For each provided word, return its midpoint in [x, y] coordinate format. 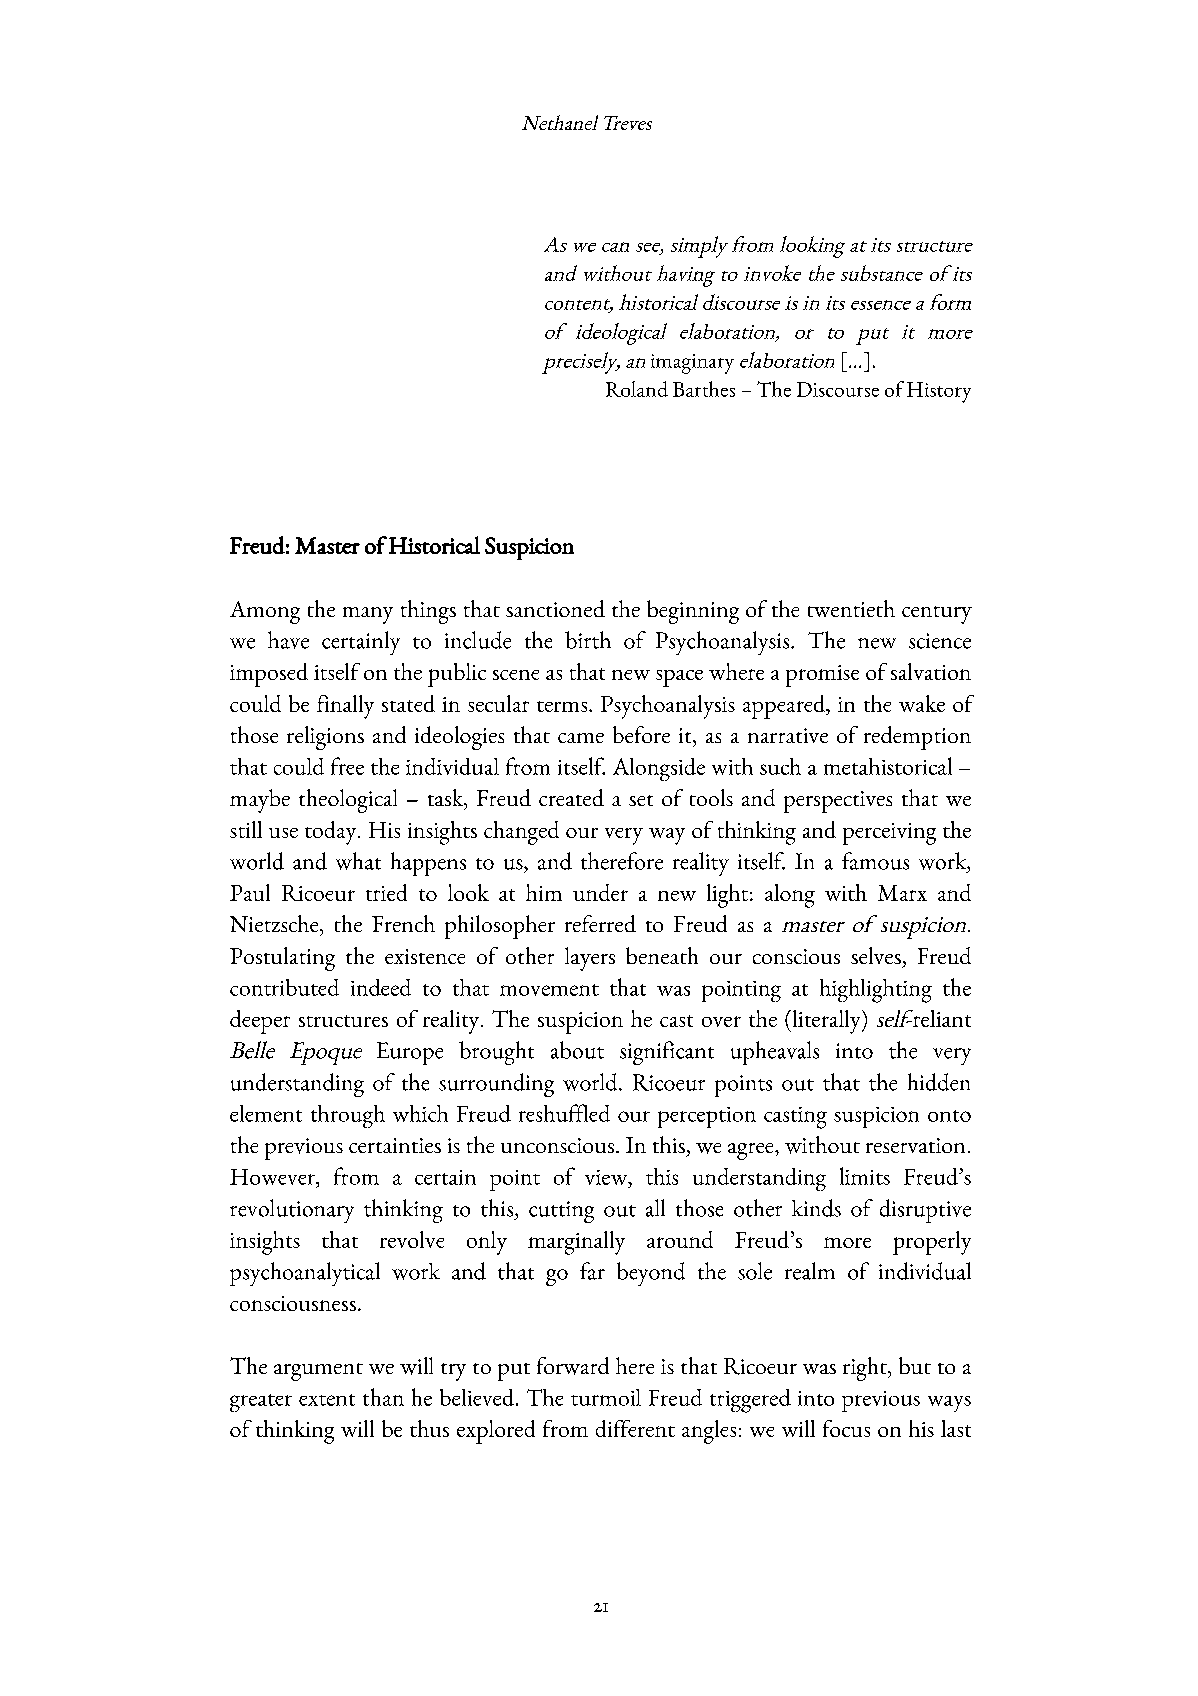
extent [327, 1400]
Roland [637, 389]
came [581, 738]
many [368, 615]
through [348, 1116]
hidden [939, 1082]
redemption [917, 738]
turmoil [606, 1397]
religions [325, 738]
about [577, 1050]
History [939, 392]
